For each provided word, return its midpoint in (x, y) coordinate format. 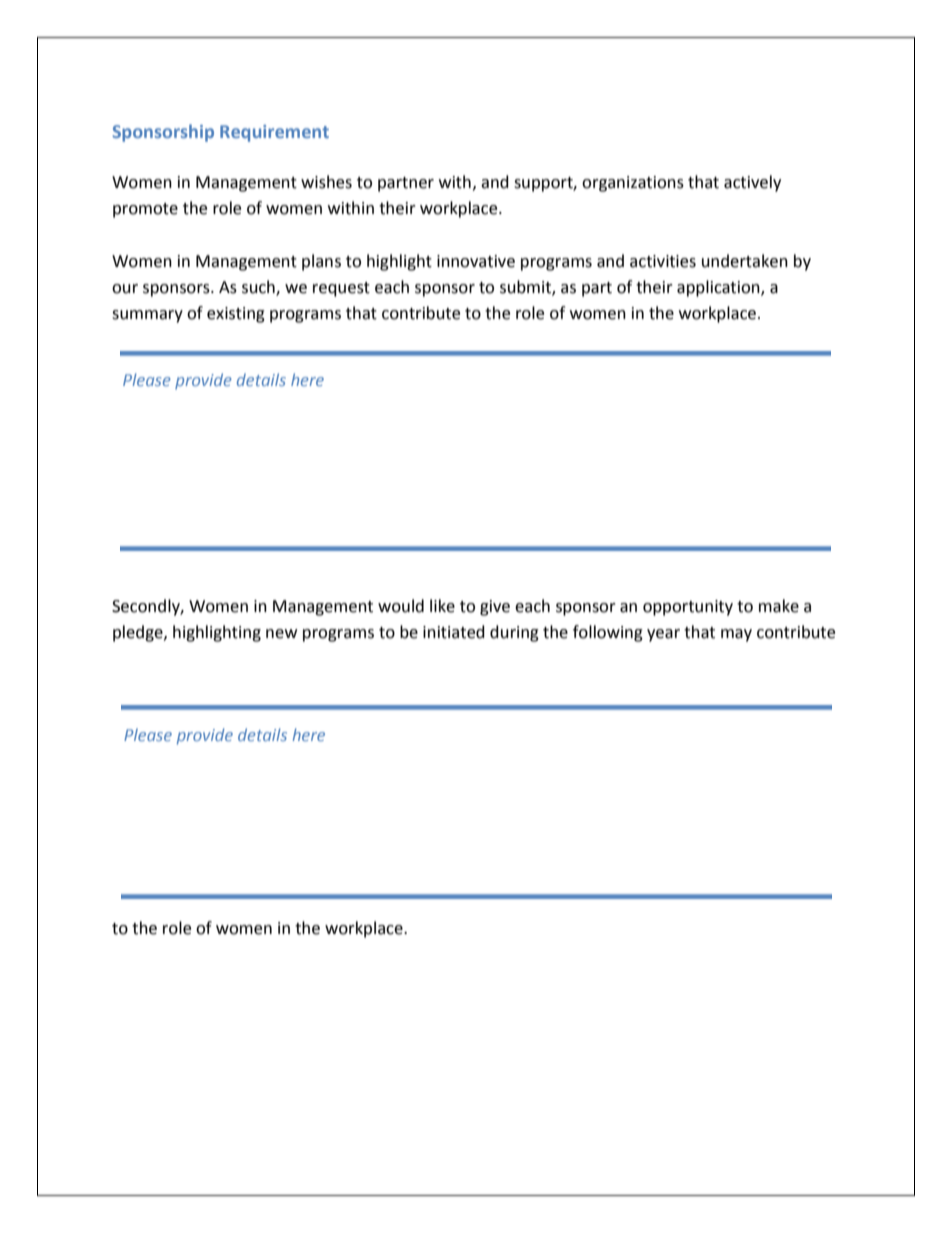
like (442, 606)
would (401, 606)
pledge (139, 633)
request (341, 289)
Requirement (274, 133)
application (719, 288)
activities (663, 261)
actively (752, 183)
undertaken (745, 261)
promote (145, 210)
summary (147, 316)
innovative (476, 261)
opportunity (688, 608)
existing (236, 315)
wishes (326, 182)
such (259, 288)
